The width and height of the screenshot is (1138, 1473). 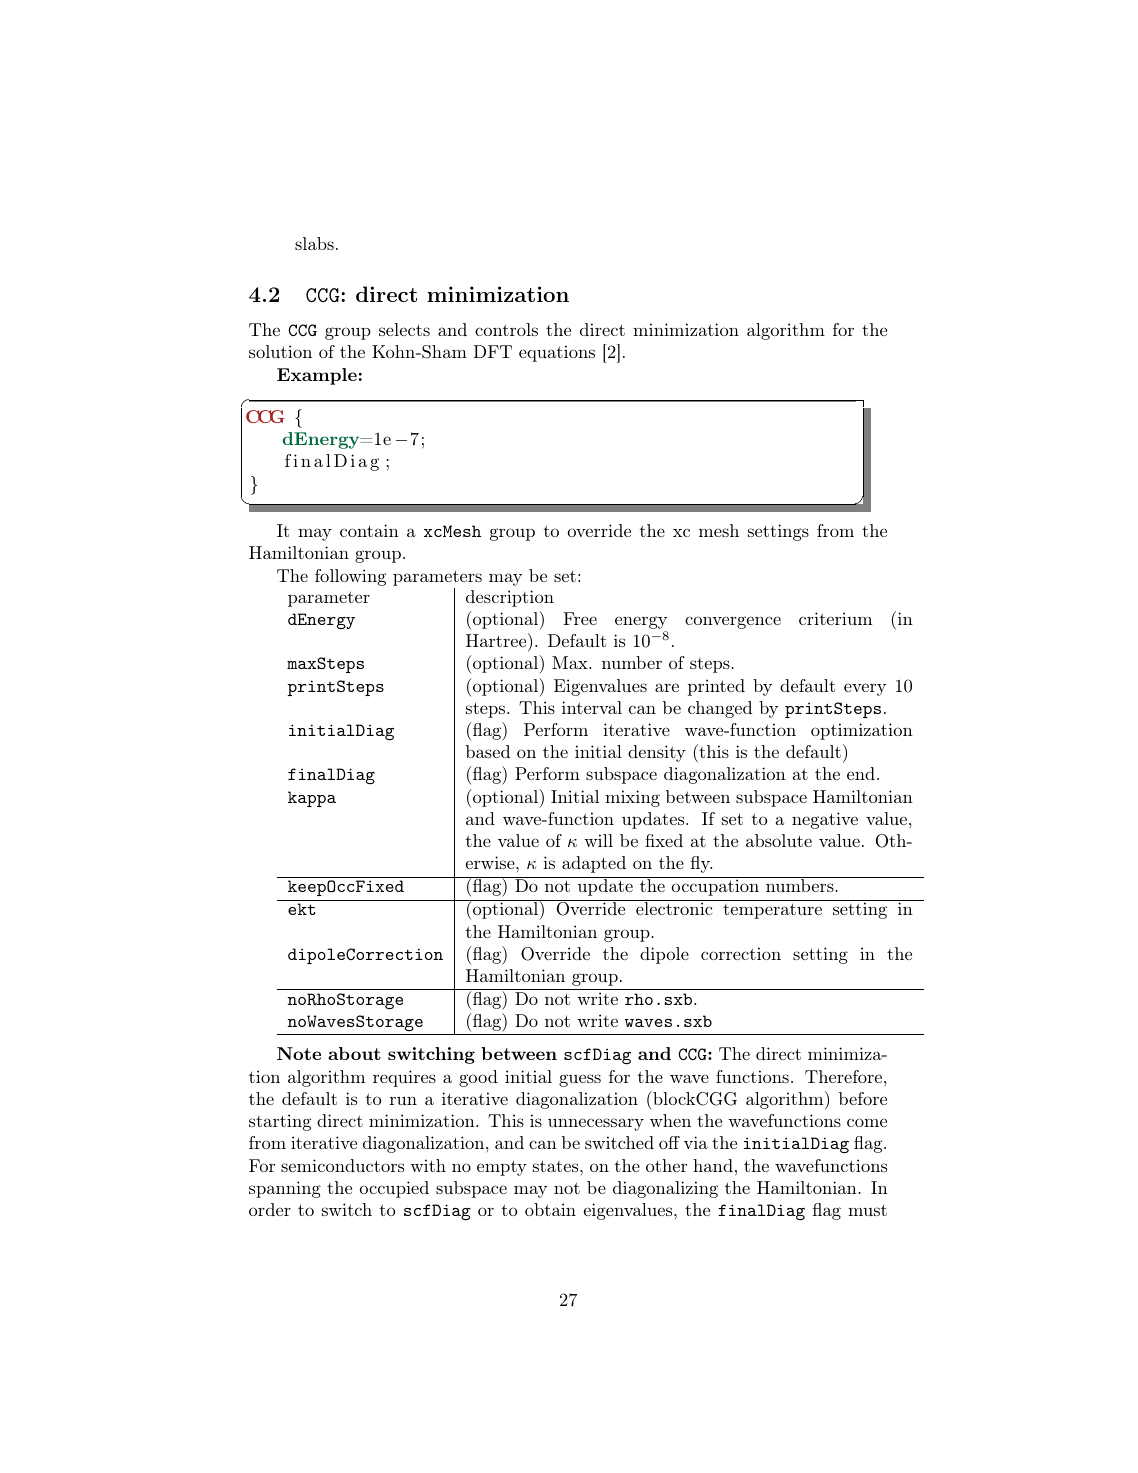 I want to click on interval, so click(x=592, y=707).
